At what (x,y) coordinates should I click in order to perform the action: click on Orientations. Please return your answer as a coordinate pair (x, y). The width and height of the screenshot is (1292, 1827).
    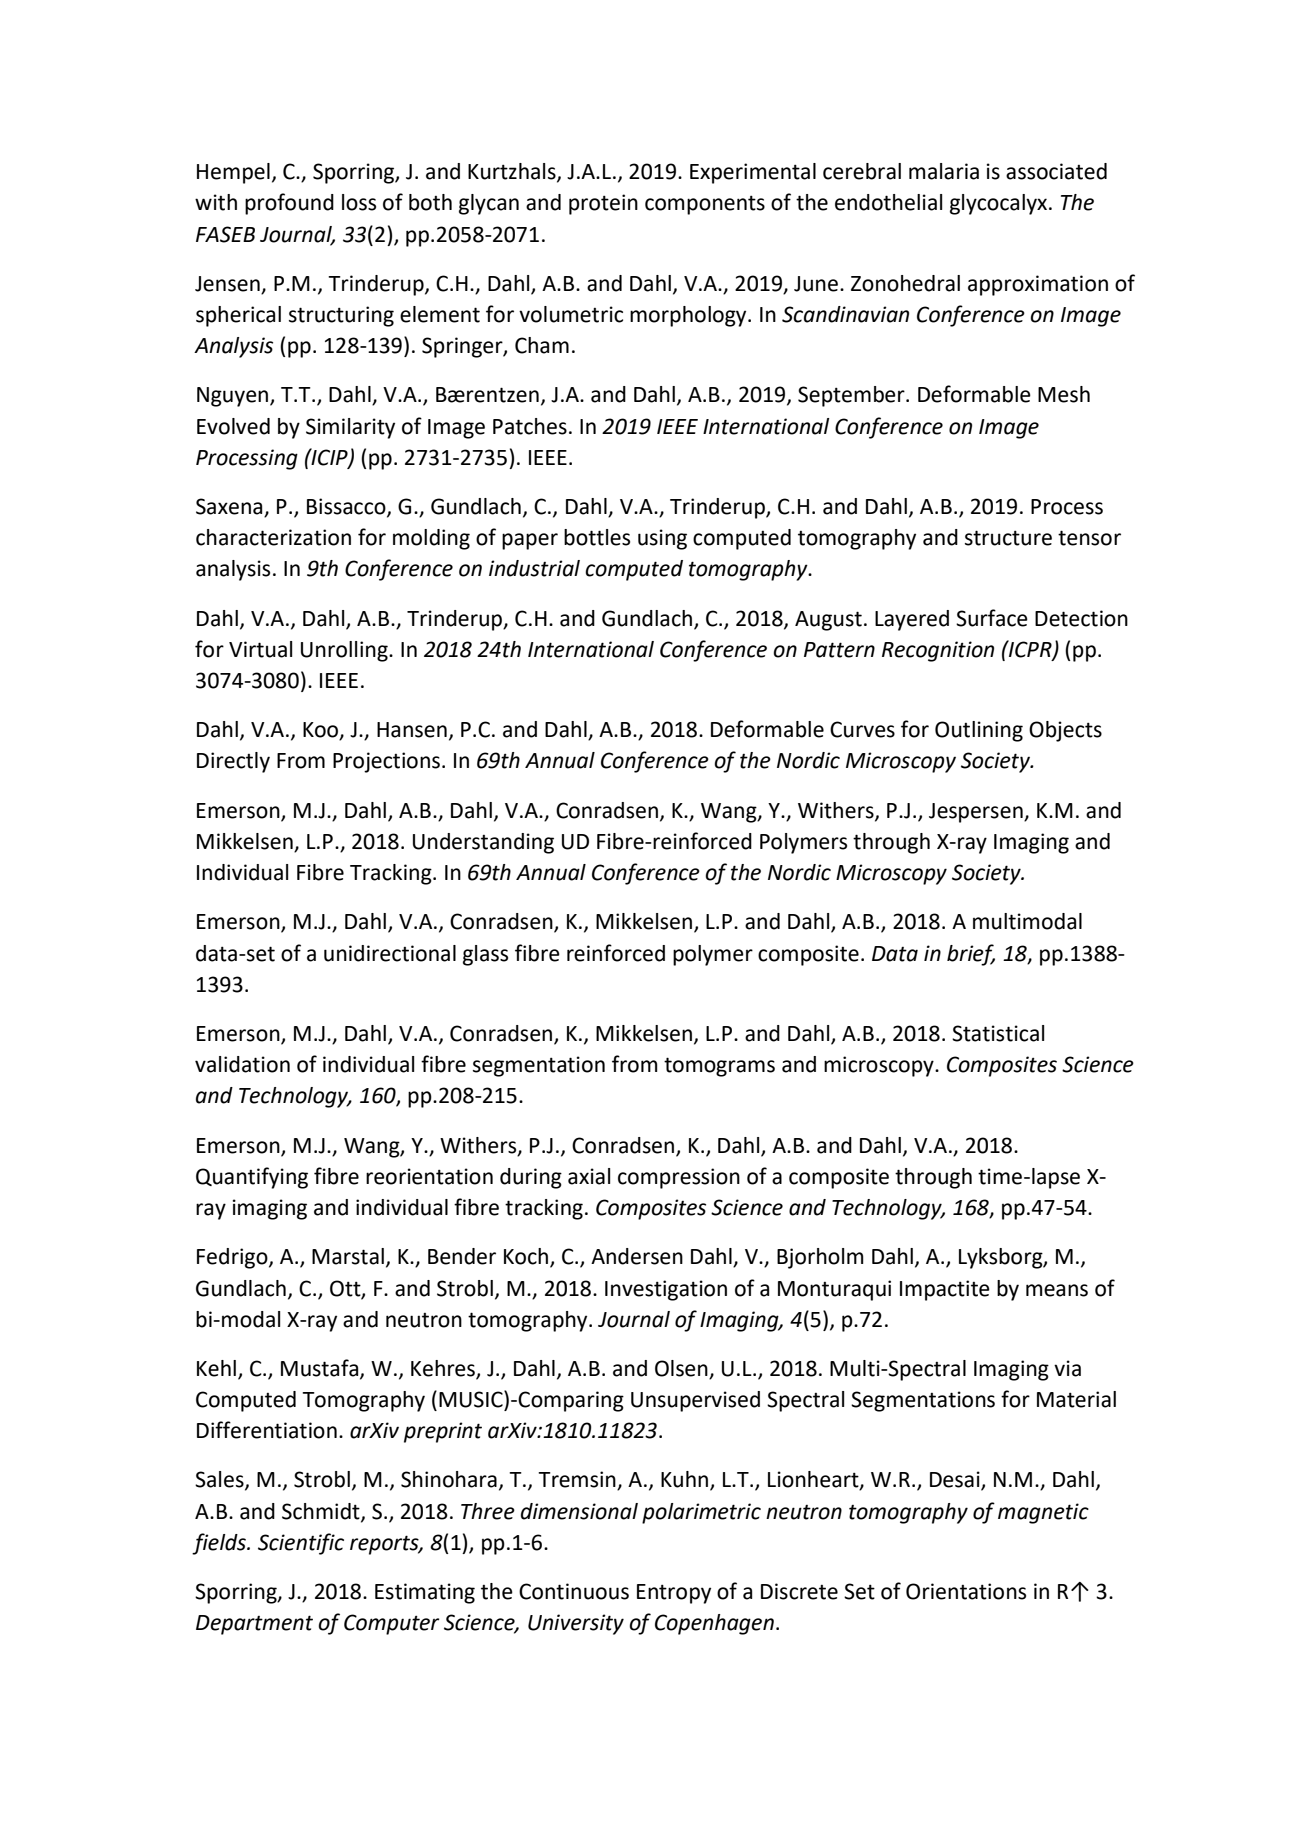
    Looking at the image, I should click on (966, 1591).
